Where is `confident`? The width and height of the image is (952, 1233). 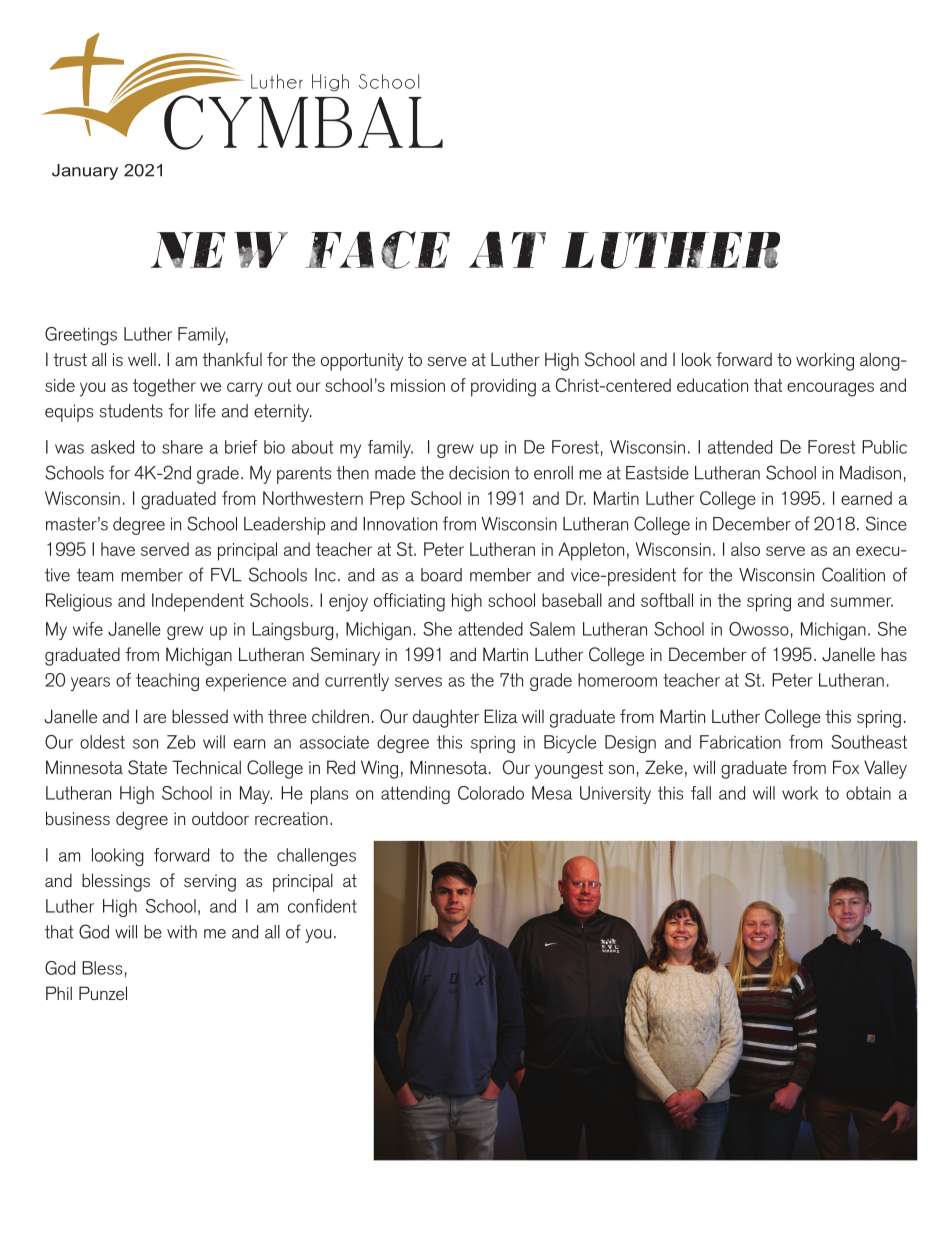
confident is located at coordinates (322, 906).
